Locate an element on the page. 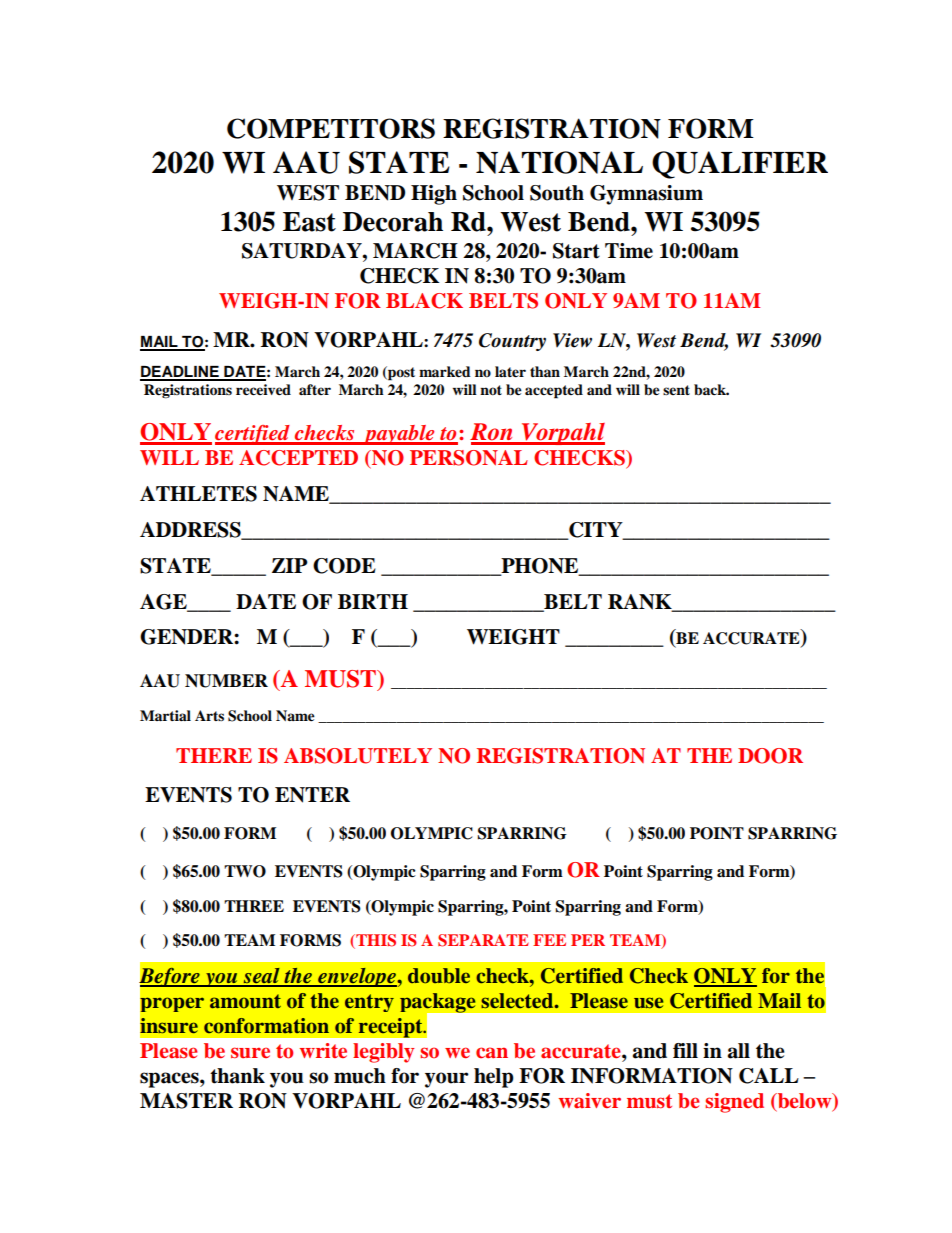  COMPETITORS is located at coordinates (331, 128).
